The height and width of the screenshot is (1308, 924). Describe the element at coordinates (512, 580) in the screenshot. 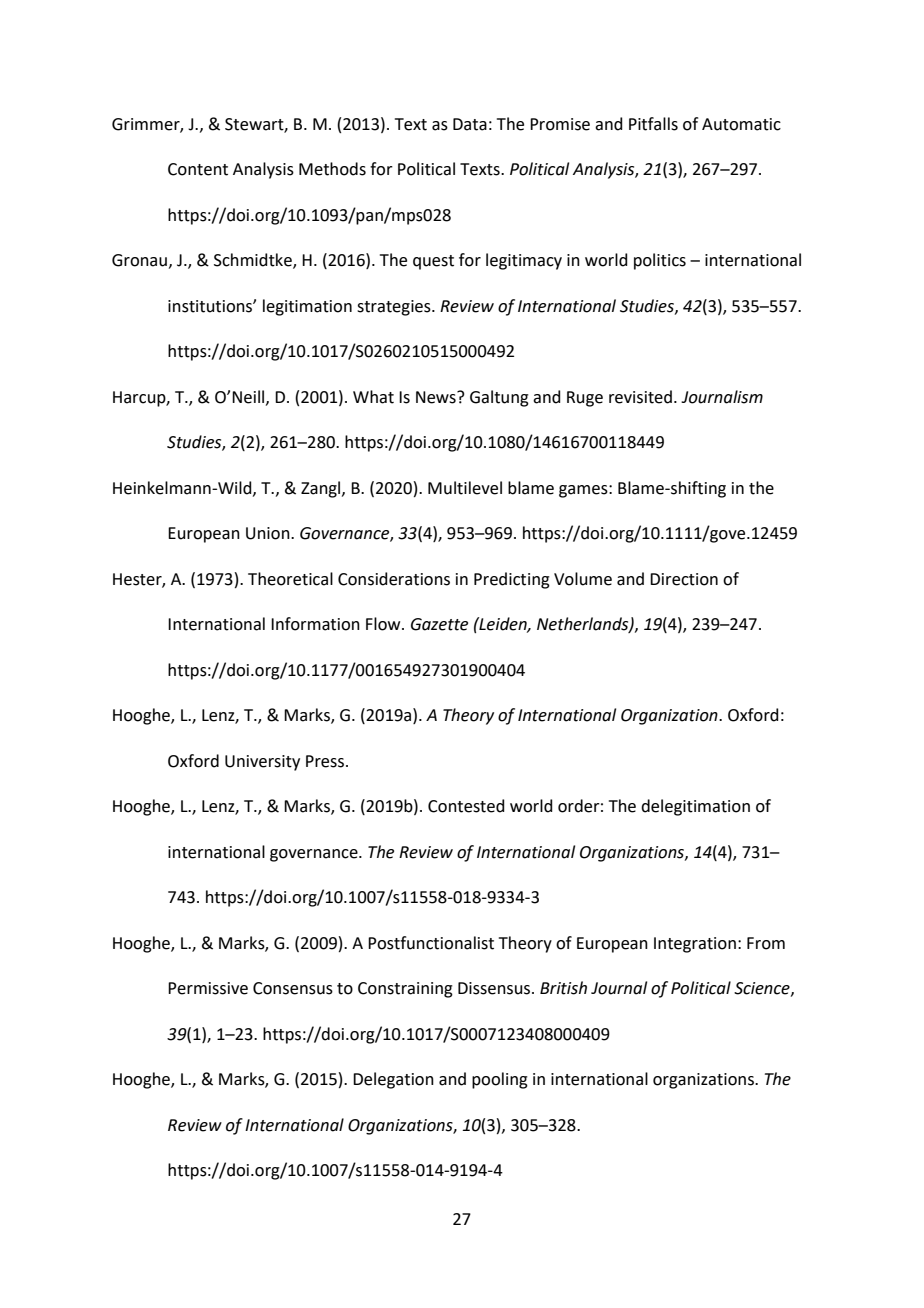

I see `Predicting` at that location.
